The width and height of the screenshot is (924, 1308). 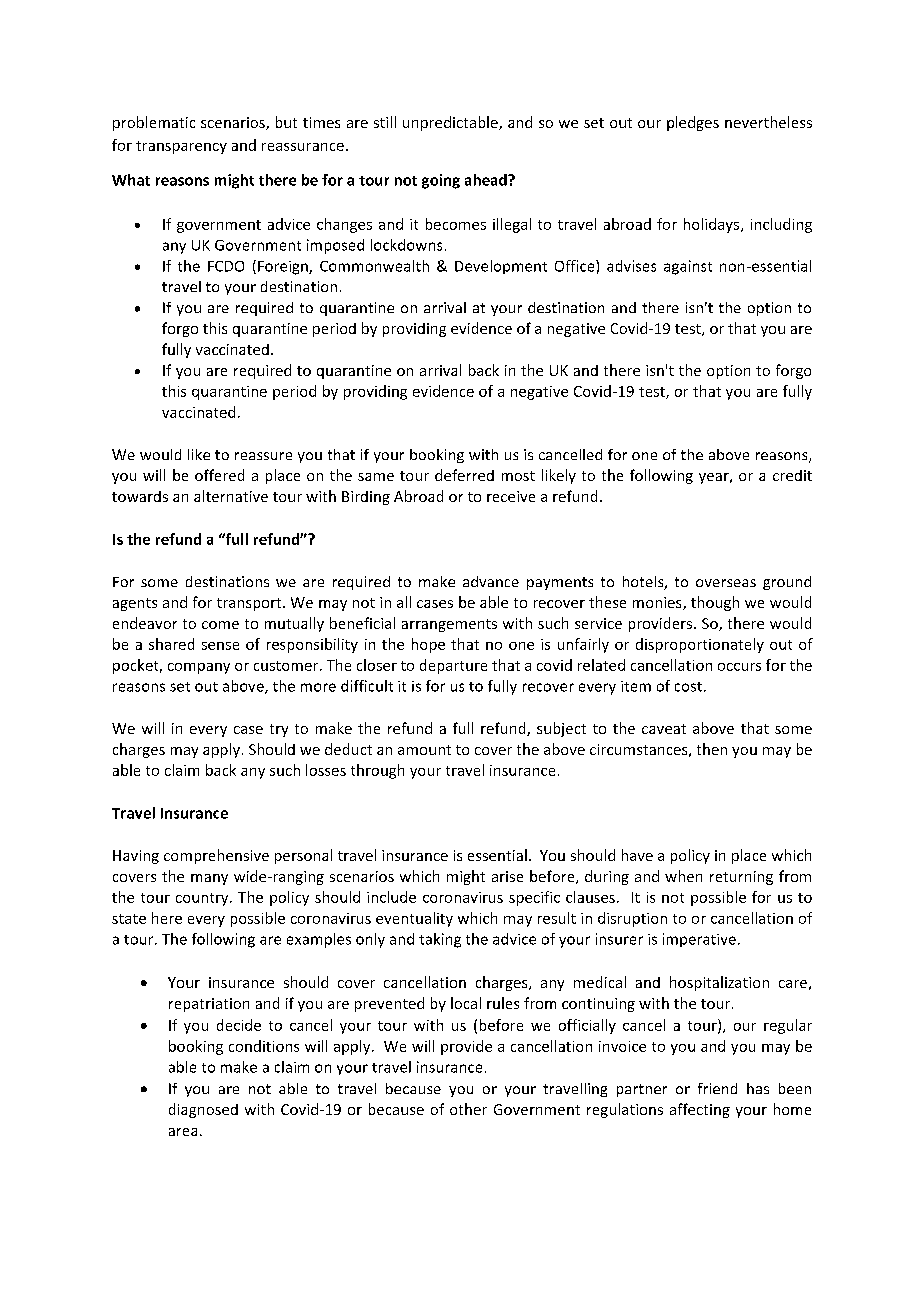 What do you see at coordinates (693, 123) in the screenshot?
I see `pledges` at bounding box center [693, 123].
